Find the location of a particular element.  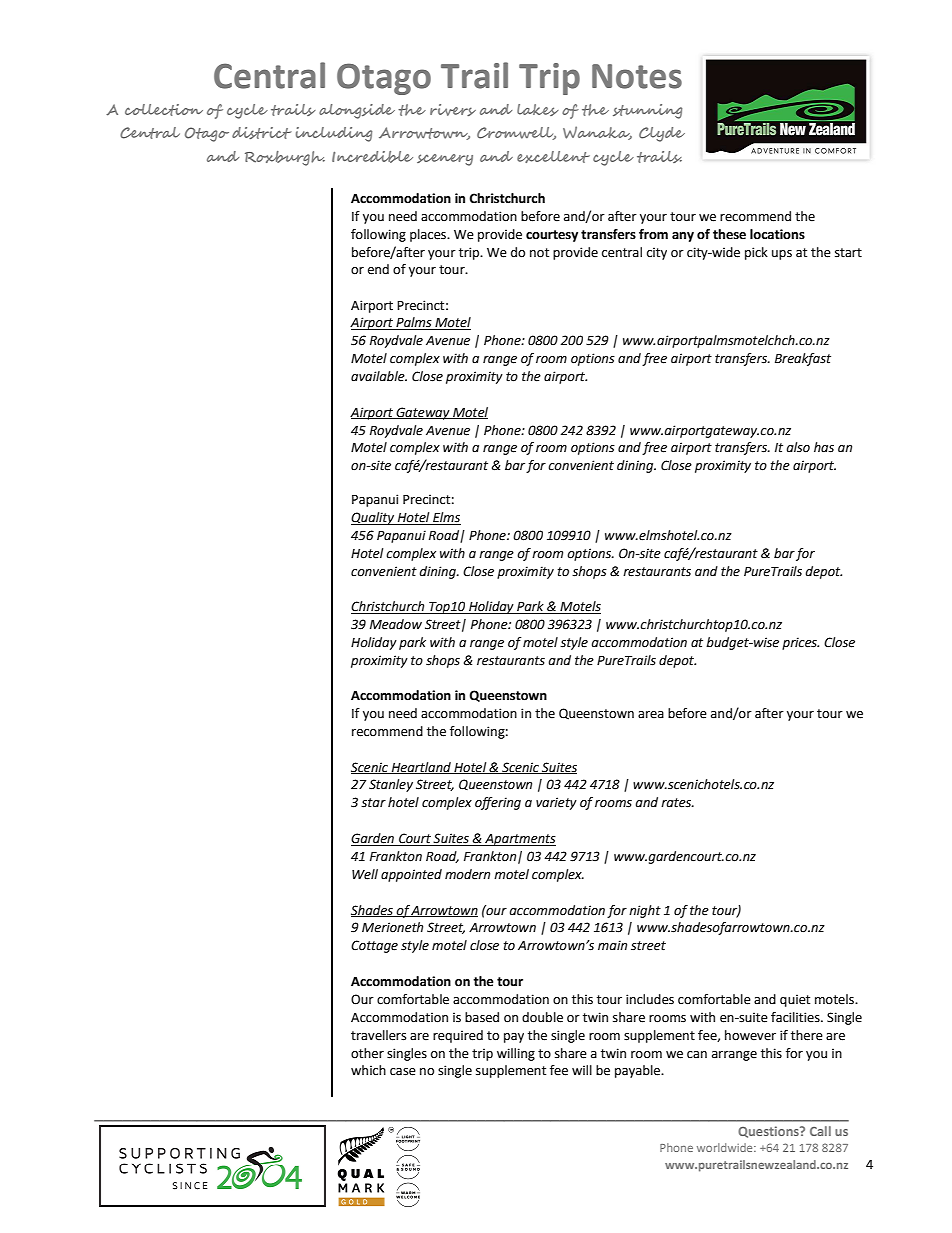

collection is located at coordinates (164, 110).
